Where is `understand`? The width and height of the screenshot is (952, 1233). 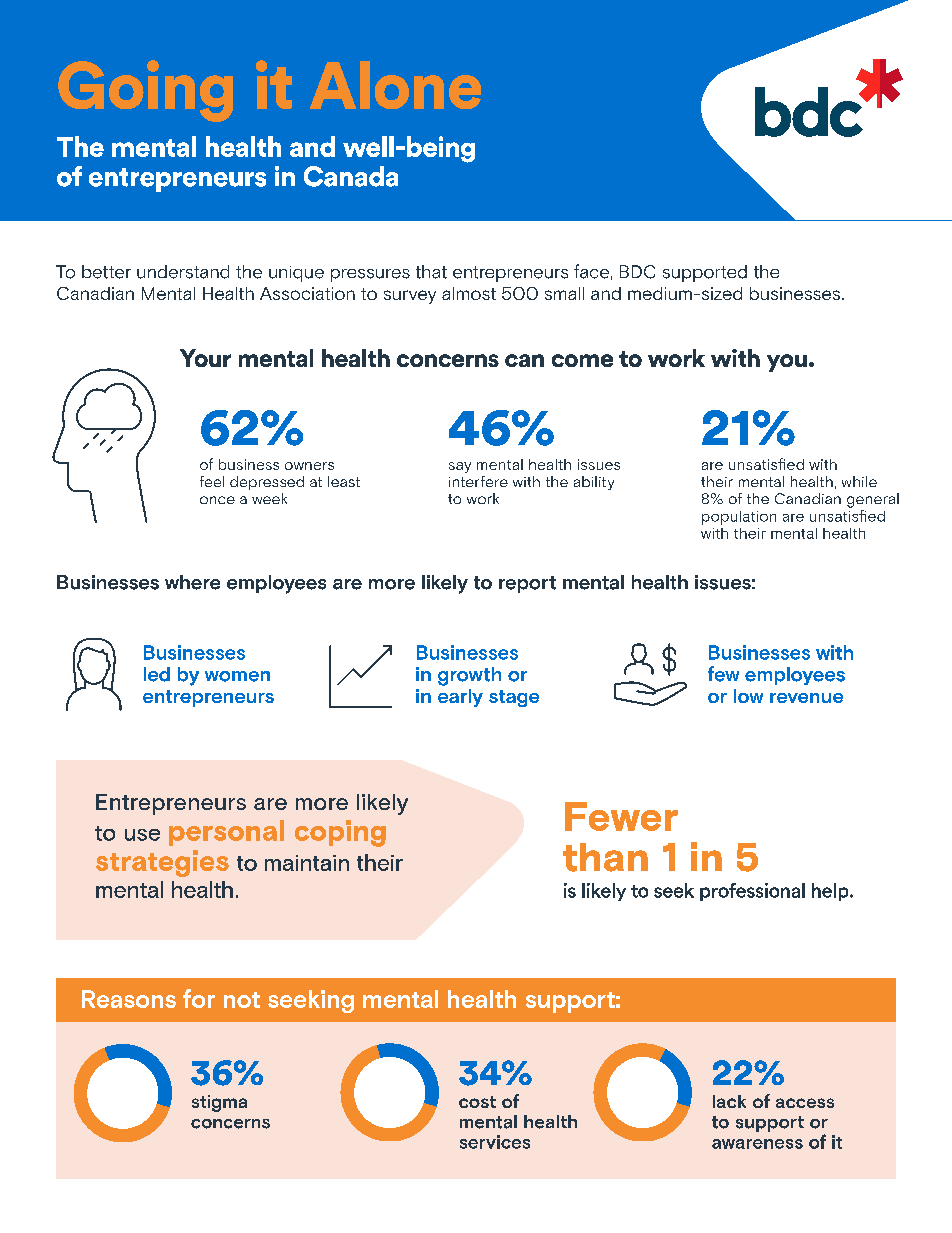 understand is located at coordinates (183, 272).
